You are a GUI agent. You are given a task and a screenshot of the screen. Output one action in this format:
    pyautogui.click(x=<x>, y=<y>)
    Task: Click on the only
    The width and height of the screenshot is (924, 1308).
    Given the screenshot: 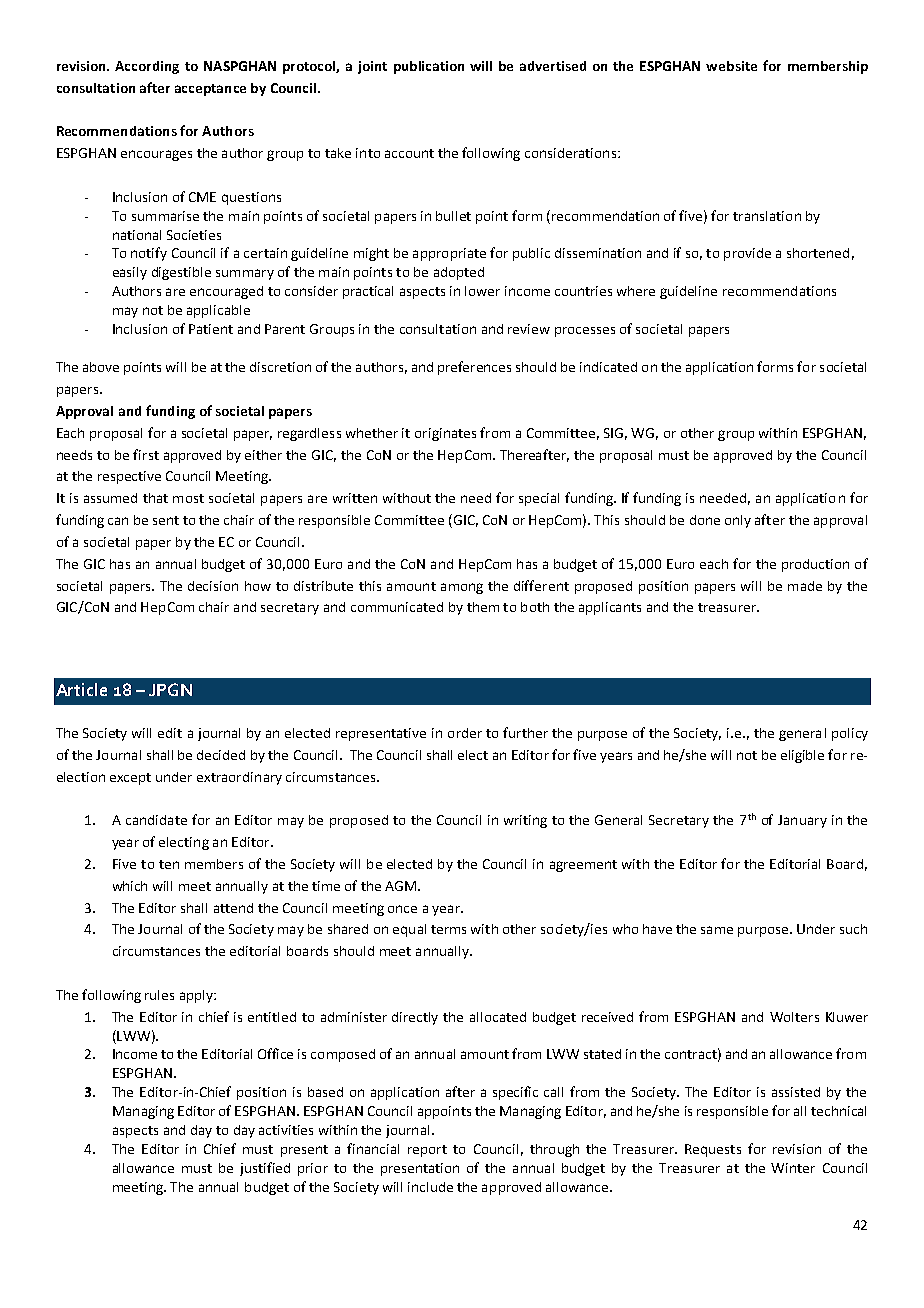 What is the action you would take?
    pyautogui.click(x=738, y=521)
